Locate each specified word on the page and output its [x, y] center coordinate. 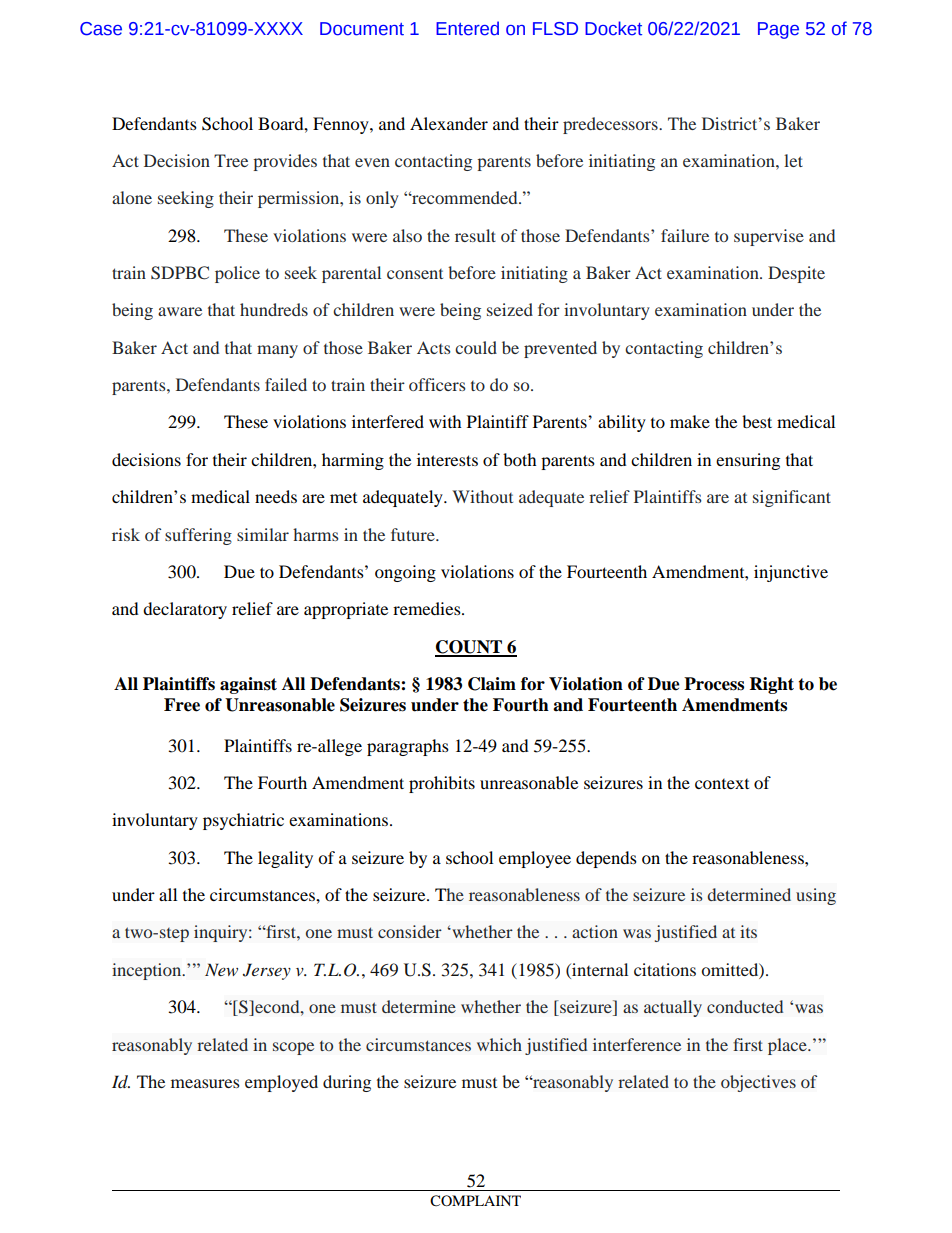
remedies [428, 608]
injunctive [791, 573]
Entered [467, 28]
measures [205, 1083]
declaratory [185, 610]
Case [101, 29]
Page [778, 30]
